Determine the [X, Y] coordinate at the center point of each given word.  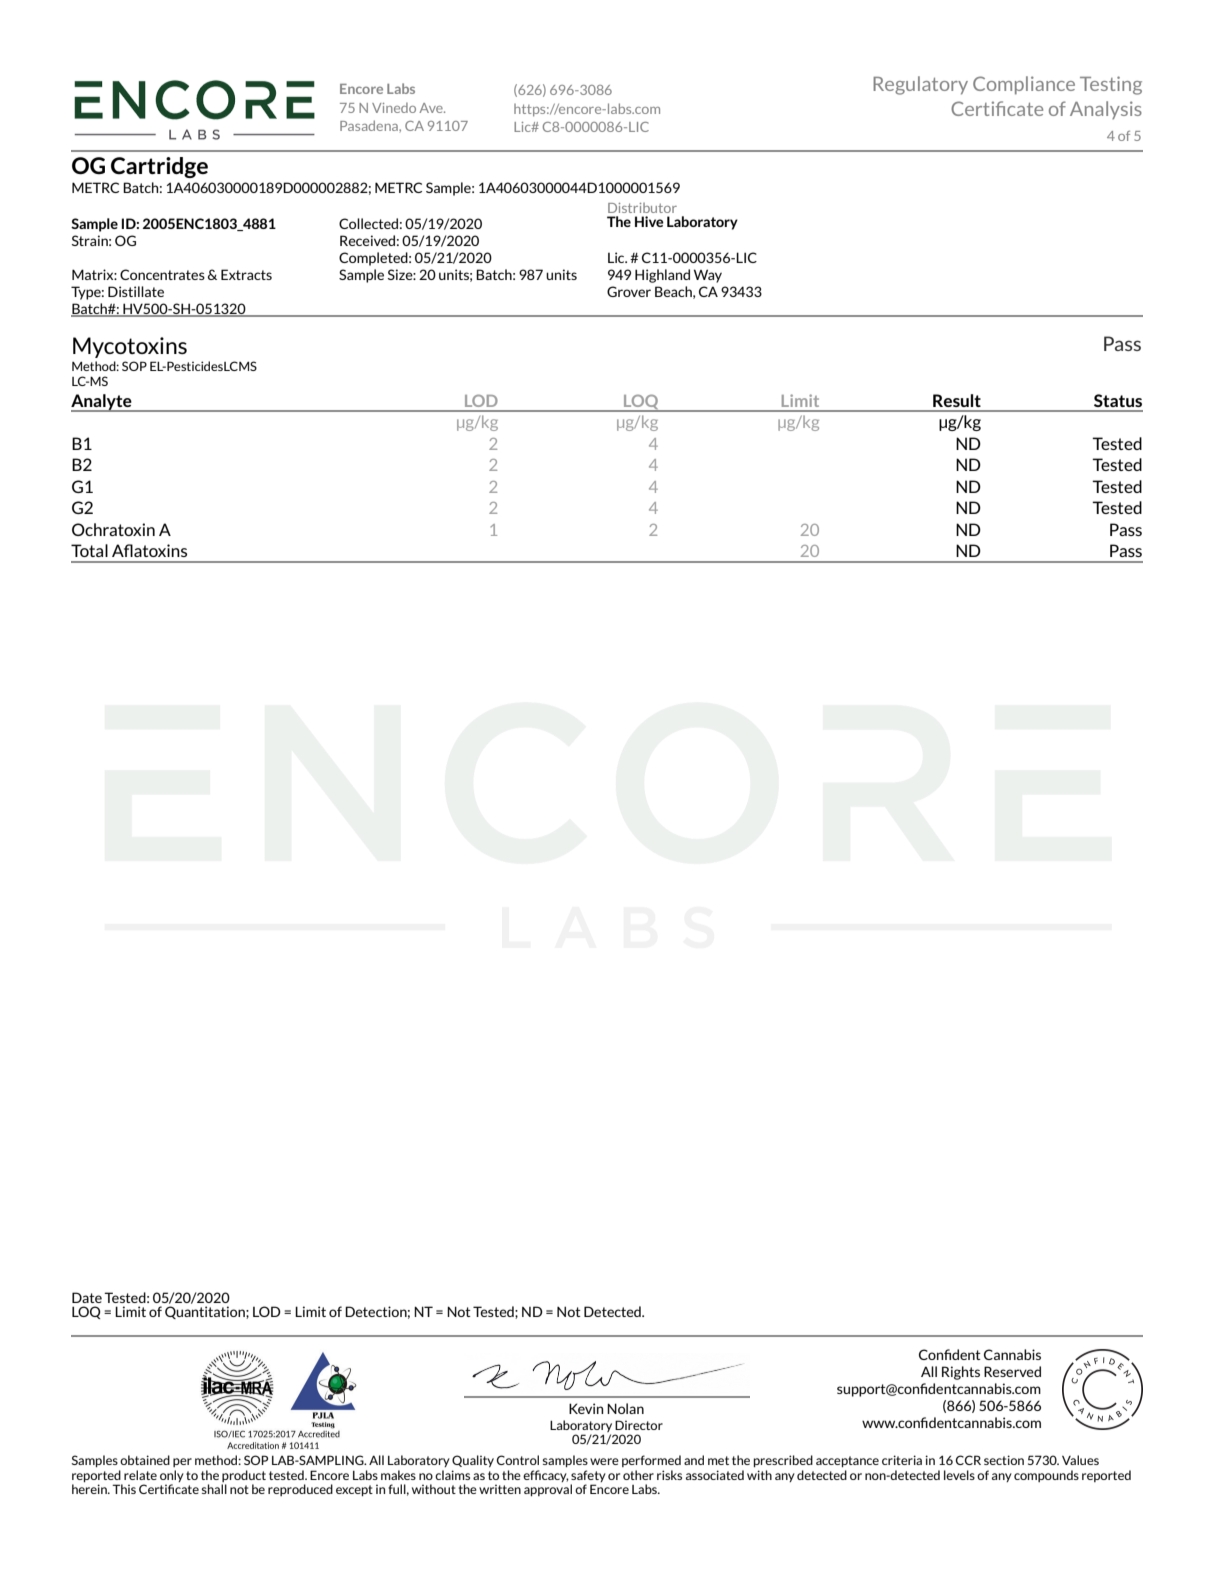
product [244, 1476]
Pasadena [370, 125]
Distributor [642, 208]
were [604, 1461]
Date [87, 1297]
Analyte [102, 403]
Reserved [1012, 1371]
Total [89, 550]
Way [708, 276]
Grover [629, 291]
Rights [961, 1373]
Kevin [586, 1408]
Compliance [1024, 85]
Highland [662, 276]
